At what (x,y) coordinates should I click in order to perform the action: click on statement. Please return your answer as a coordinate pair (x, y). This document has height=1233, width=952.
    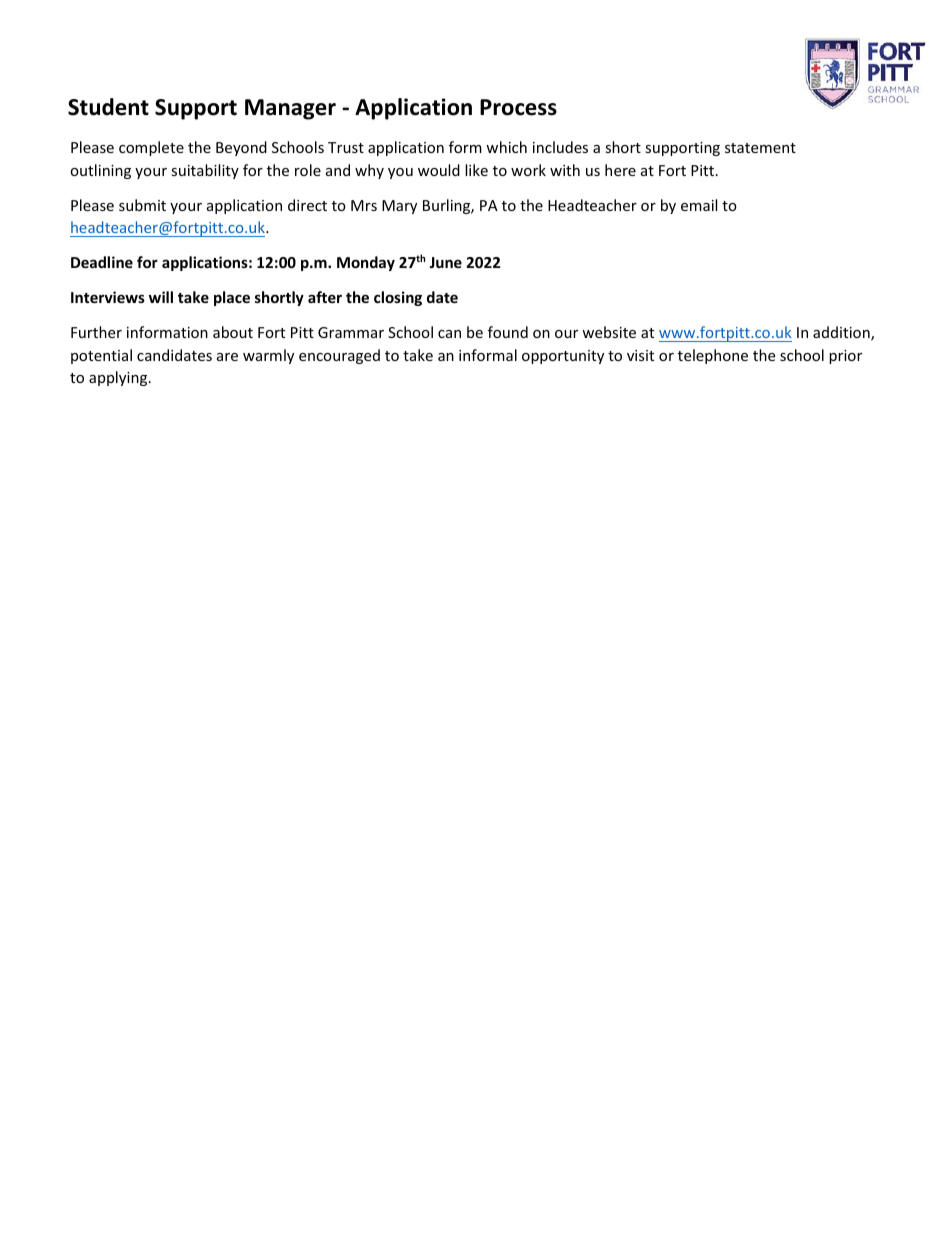
    Looking at the image, I should click on (760, 148).
